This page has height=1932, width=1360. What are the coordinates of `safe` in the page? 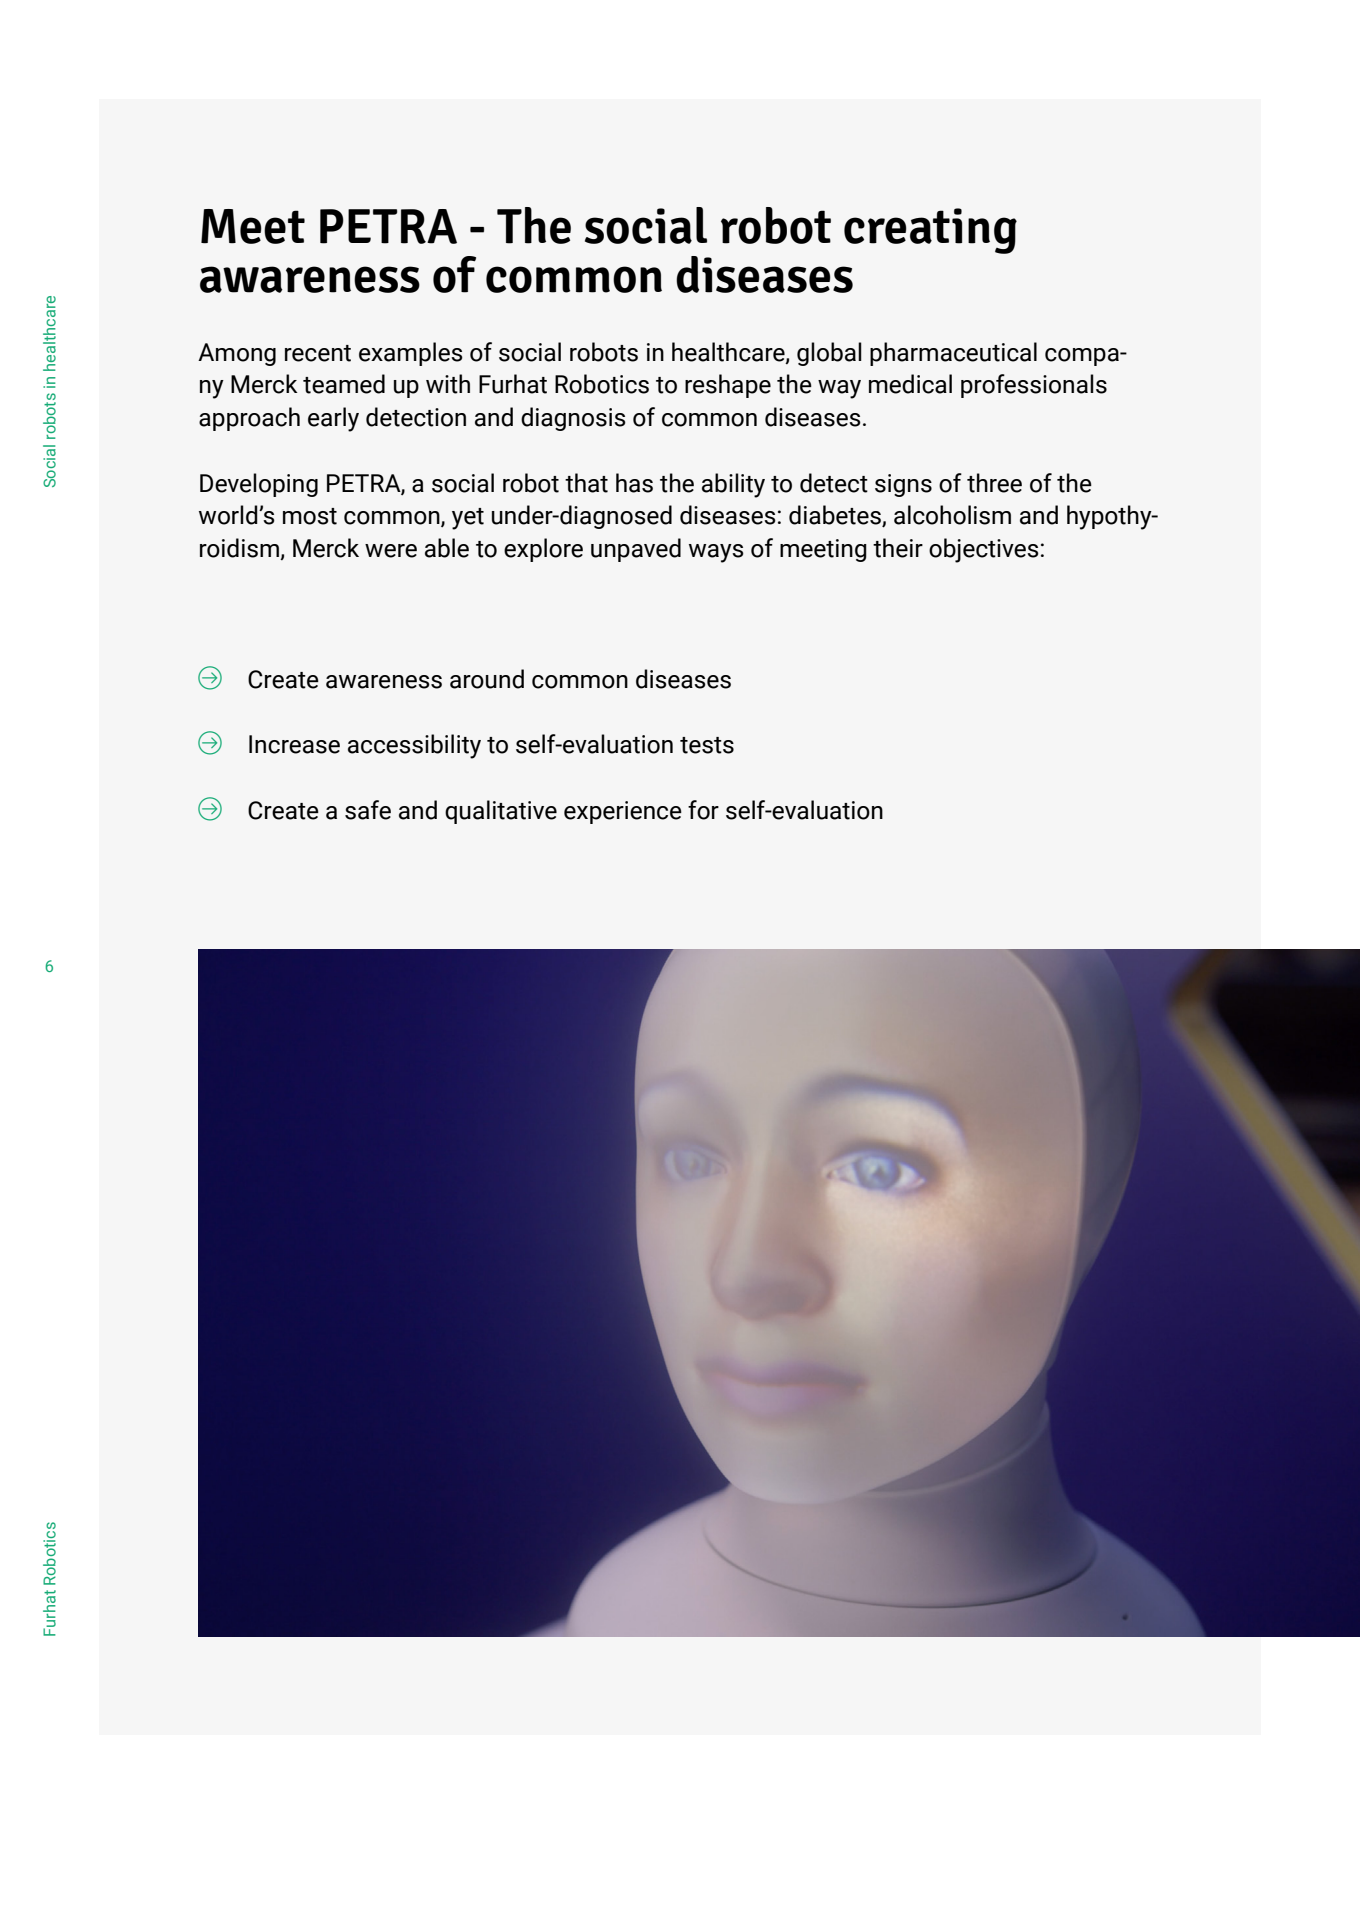 It's located at (368, 810).
